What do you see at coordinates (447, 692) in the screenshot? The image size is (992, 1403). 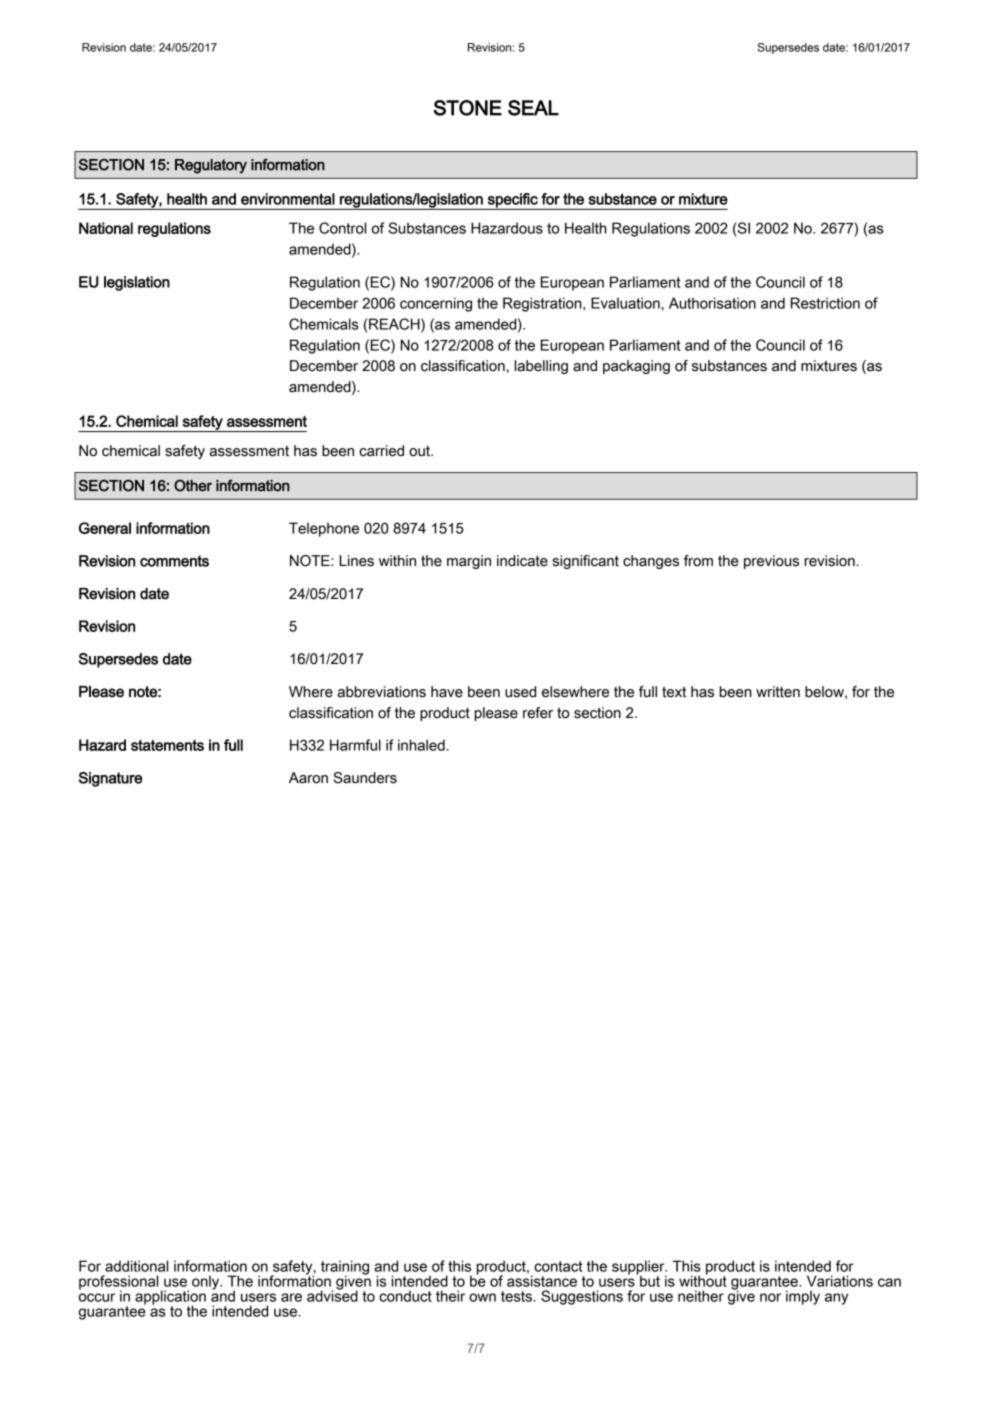 I see `have` at bounding box center [447, 692].
